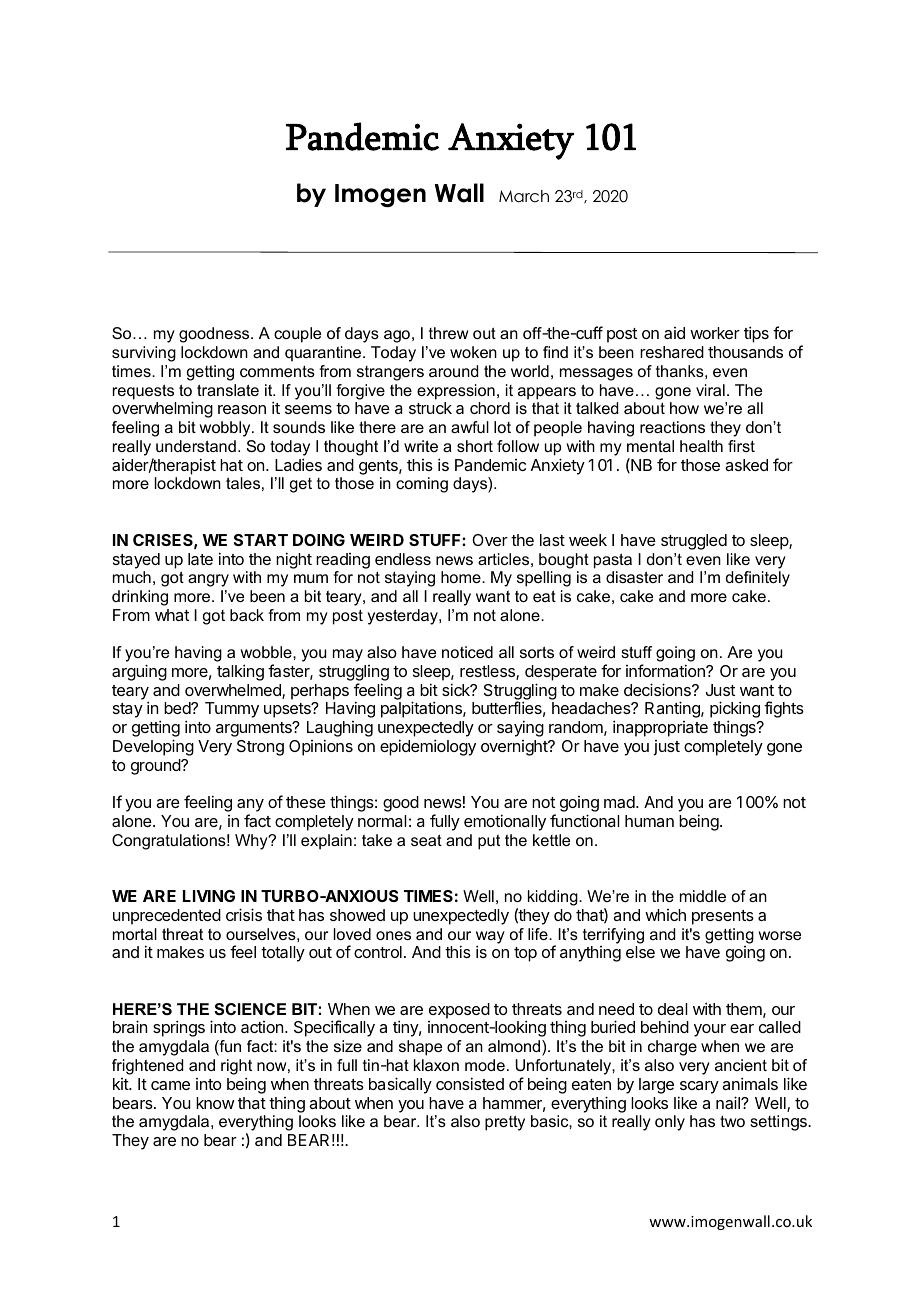 This image has height=1308, width=924. What do you see at coordinates (715, 333) in the image?
I see `worker` at bounding box center [715, 333].
